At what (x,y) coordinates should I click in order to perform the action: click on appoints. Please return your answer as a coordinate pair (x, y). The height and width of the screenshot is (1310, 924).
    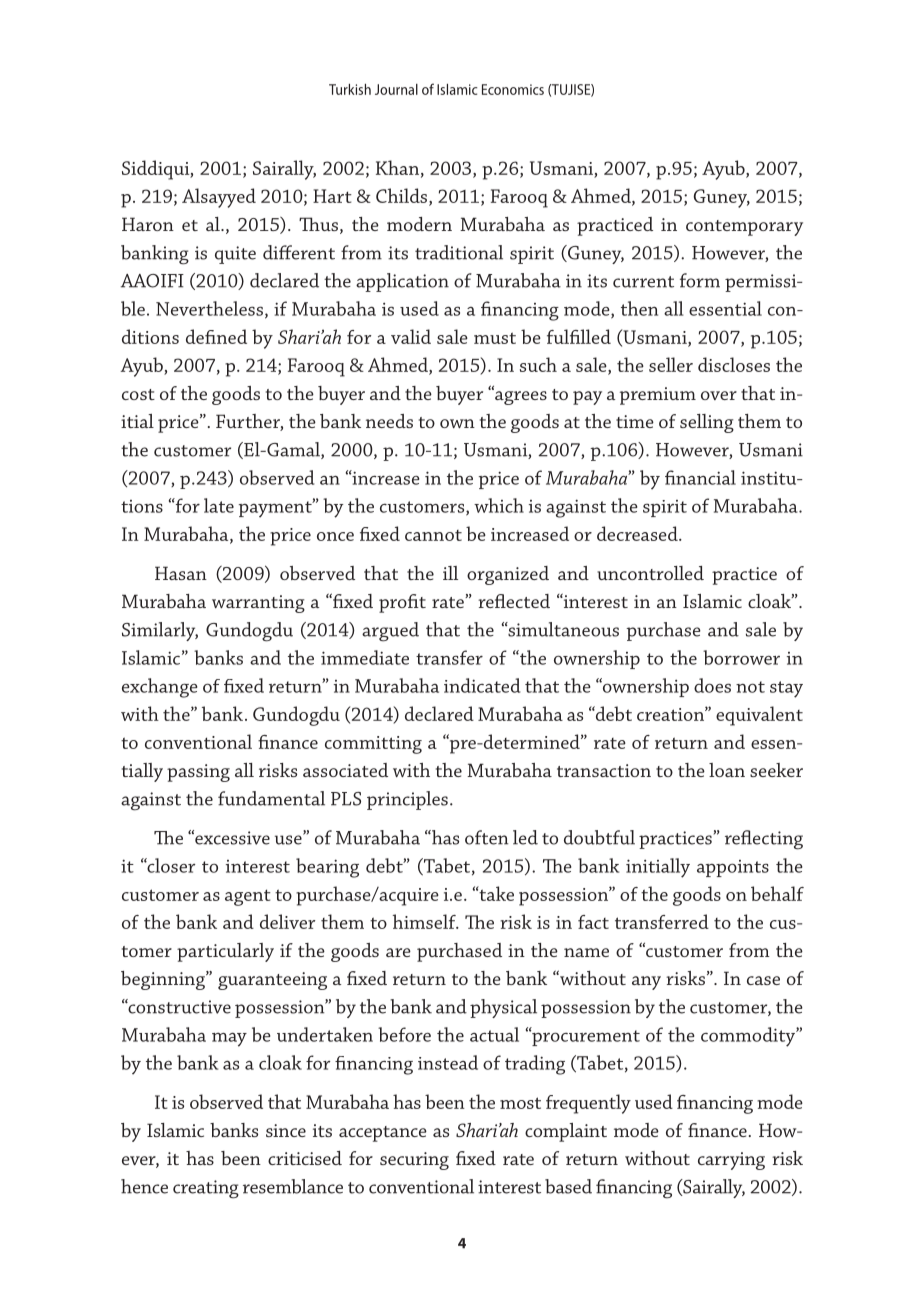
    Looking at the image, I should click on (733, 868).
